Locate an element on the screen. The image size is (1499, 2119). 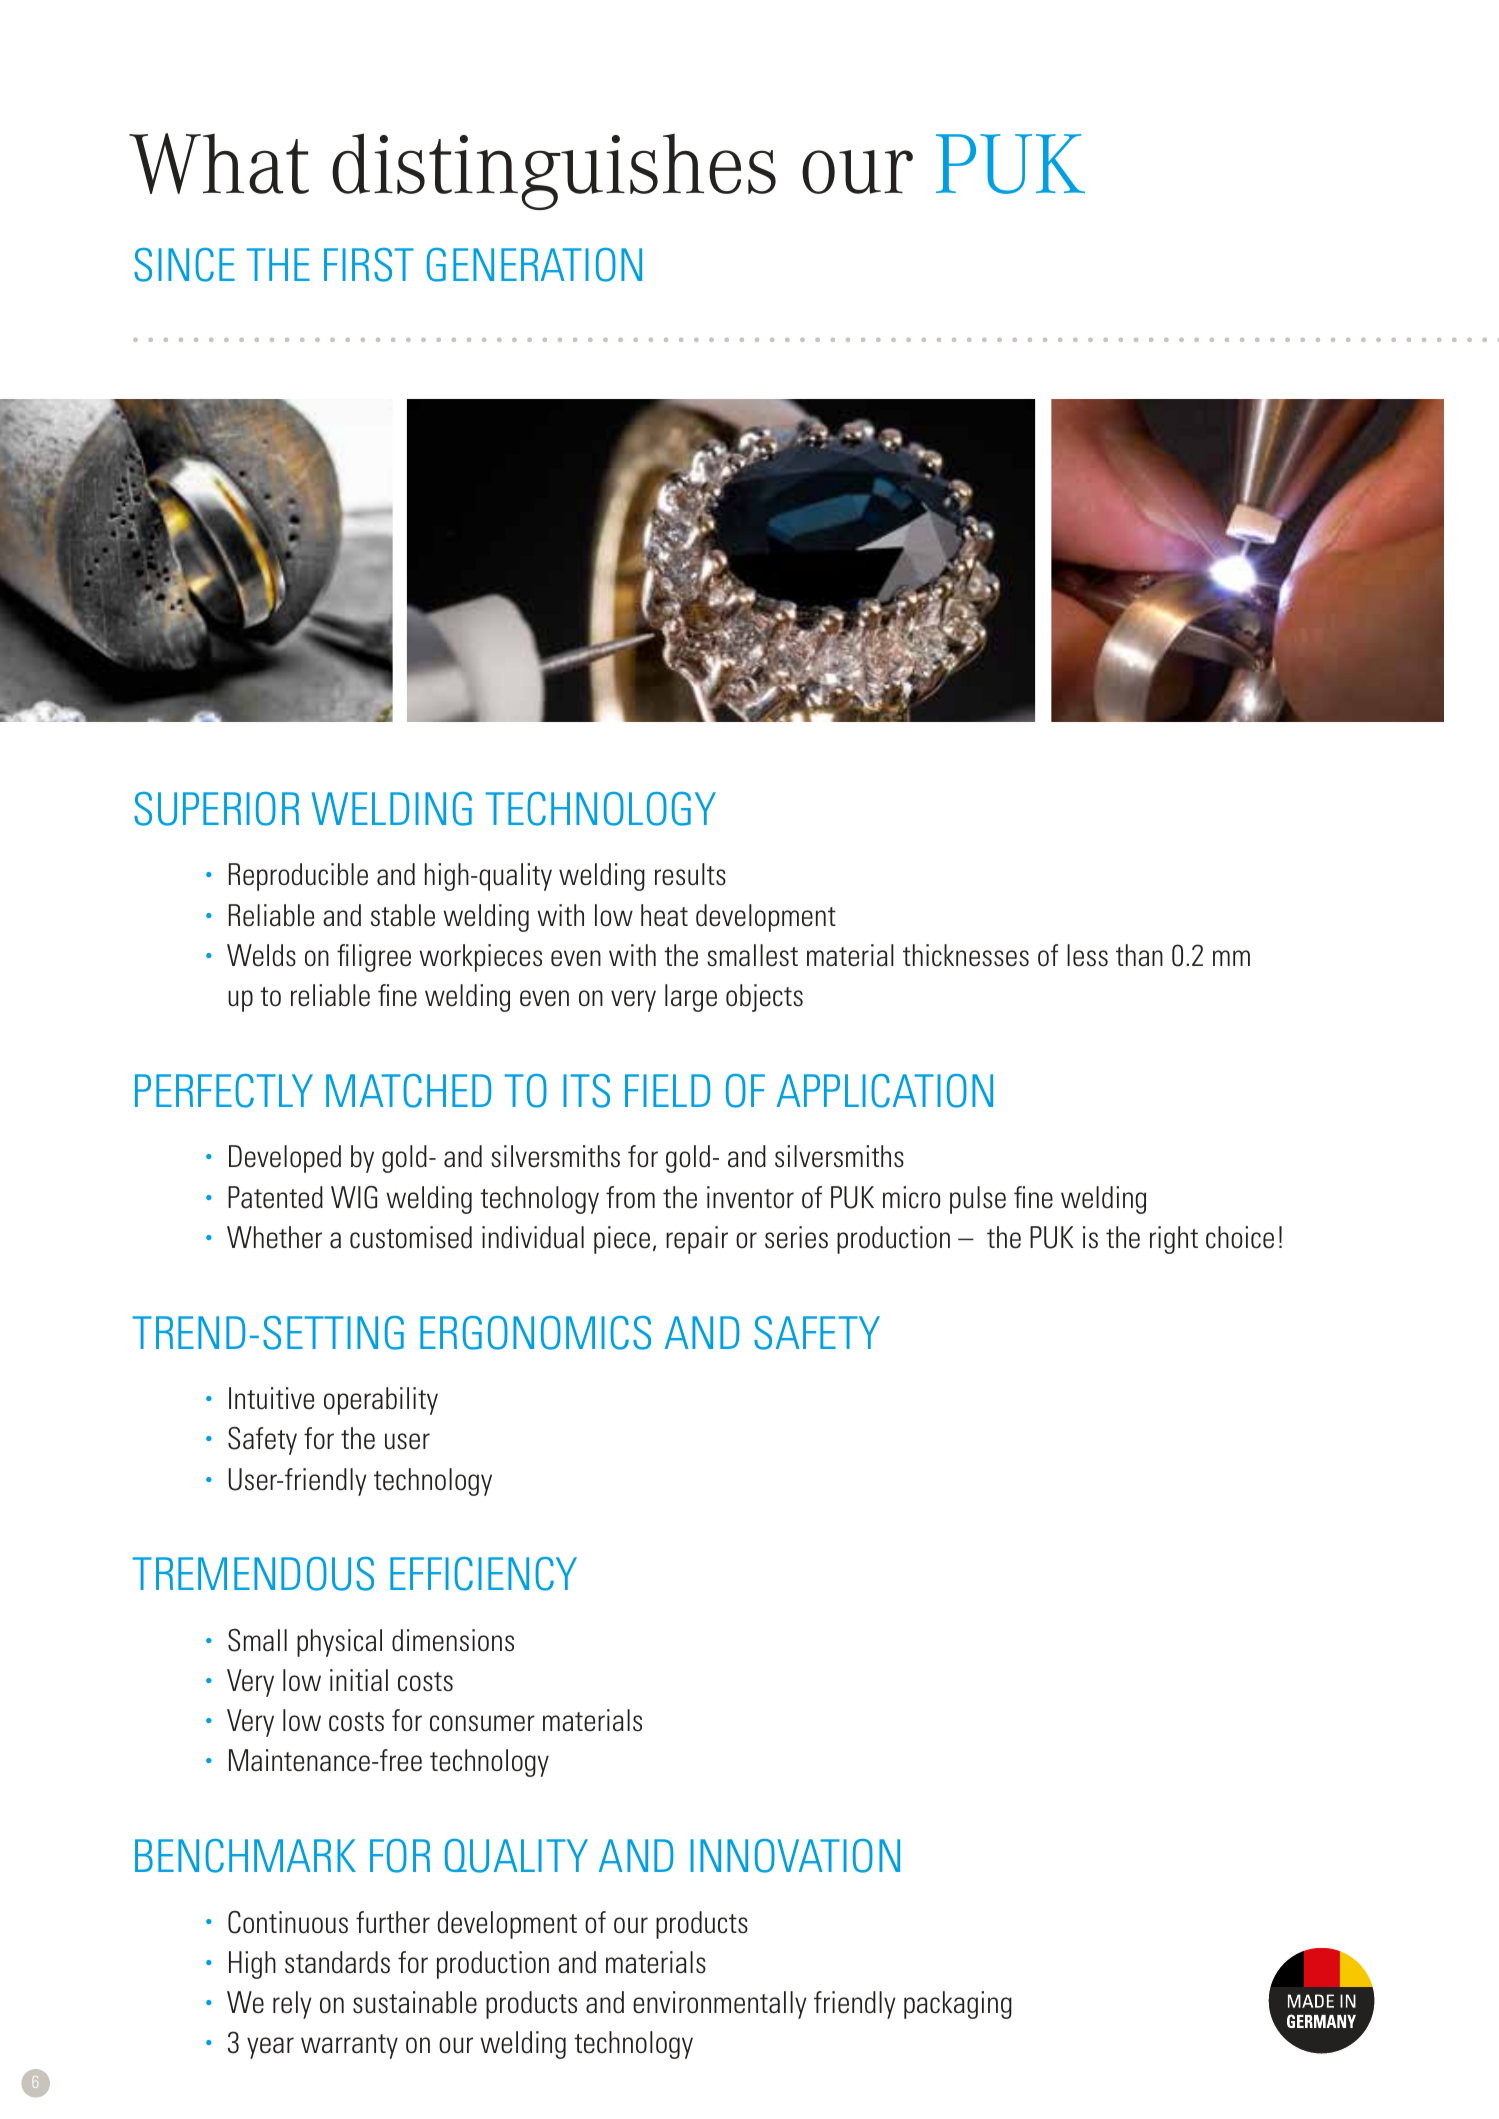
GENERATION is located at coordinates (534, 265).
